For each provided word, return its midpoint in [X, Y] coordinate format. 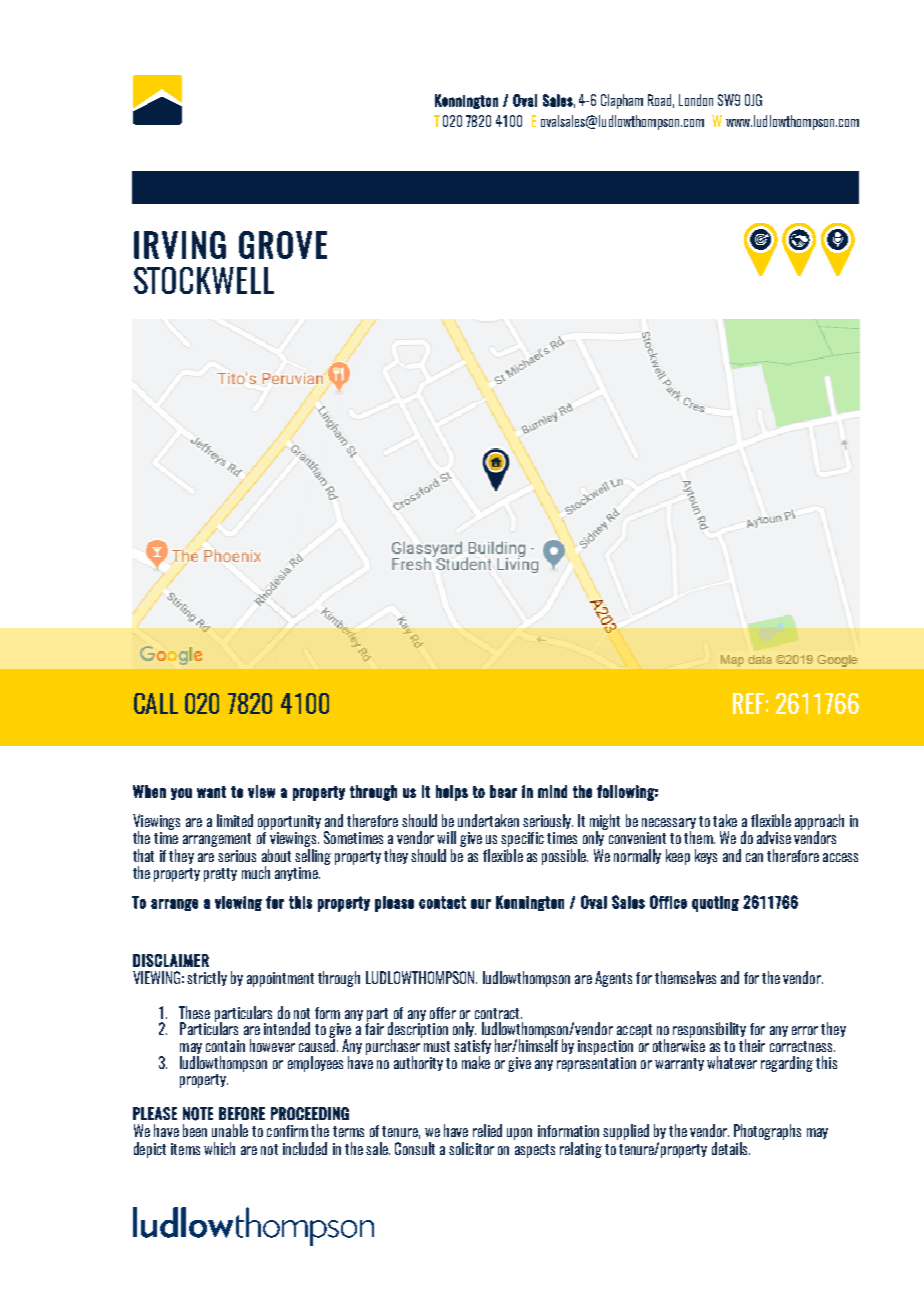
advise [774, 837]
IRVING [180, 245]
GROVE [283, 245]
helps [452, 793]
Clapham [622, 101]
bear [503, 791]
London [696, 100]
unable [230, 1130]
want [211, 792]
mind [552, 791]
